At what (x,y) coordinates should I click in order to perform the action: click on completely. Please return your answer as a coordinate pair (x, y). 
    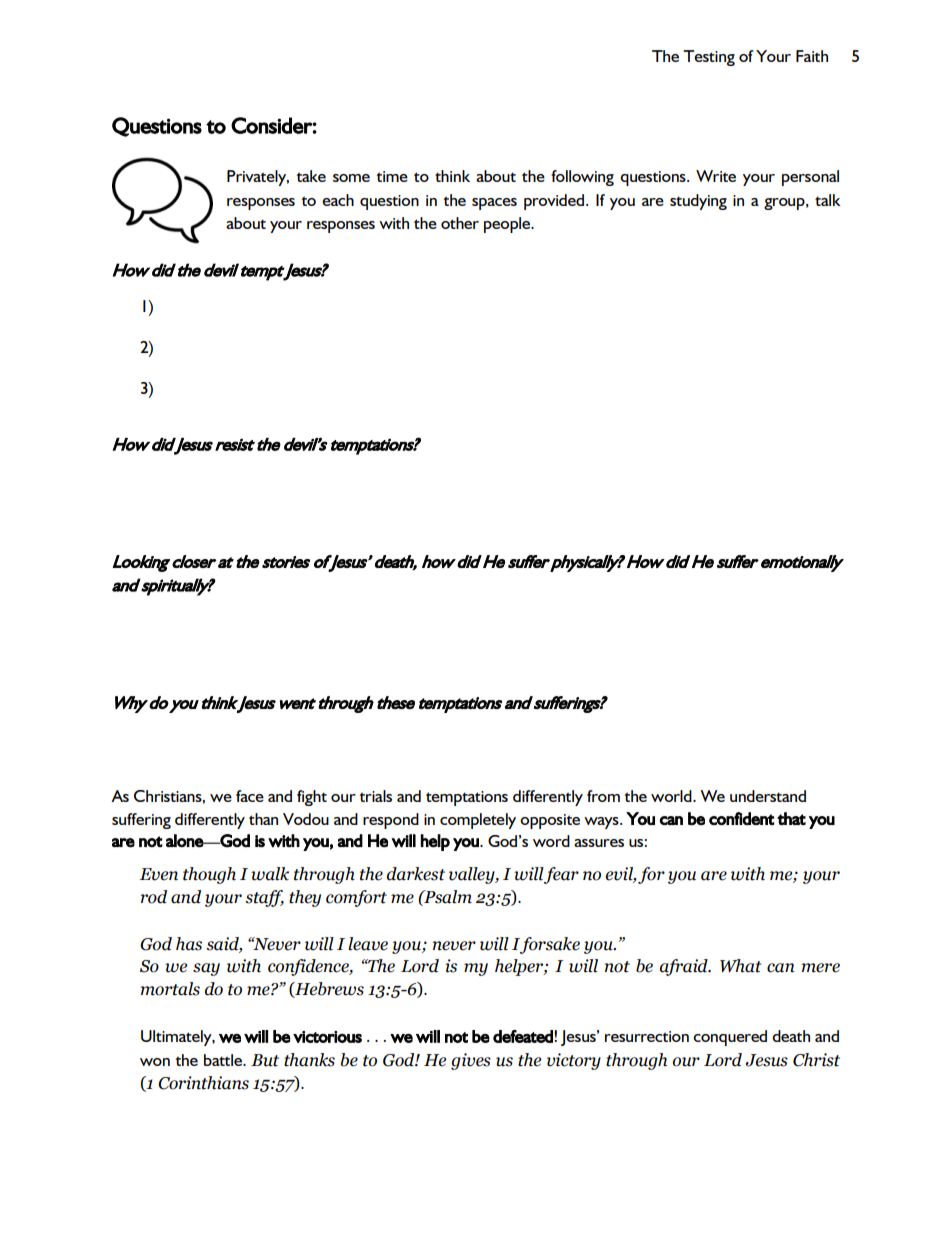
    Looking at the image, I should click on (478, 821).
